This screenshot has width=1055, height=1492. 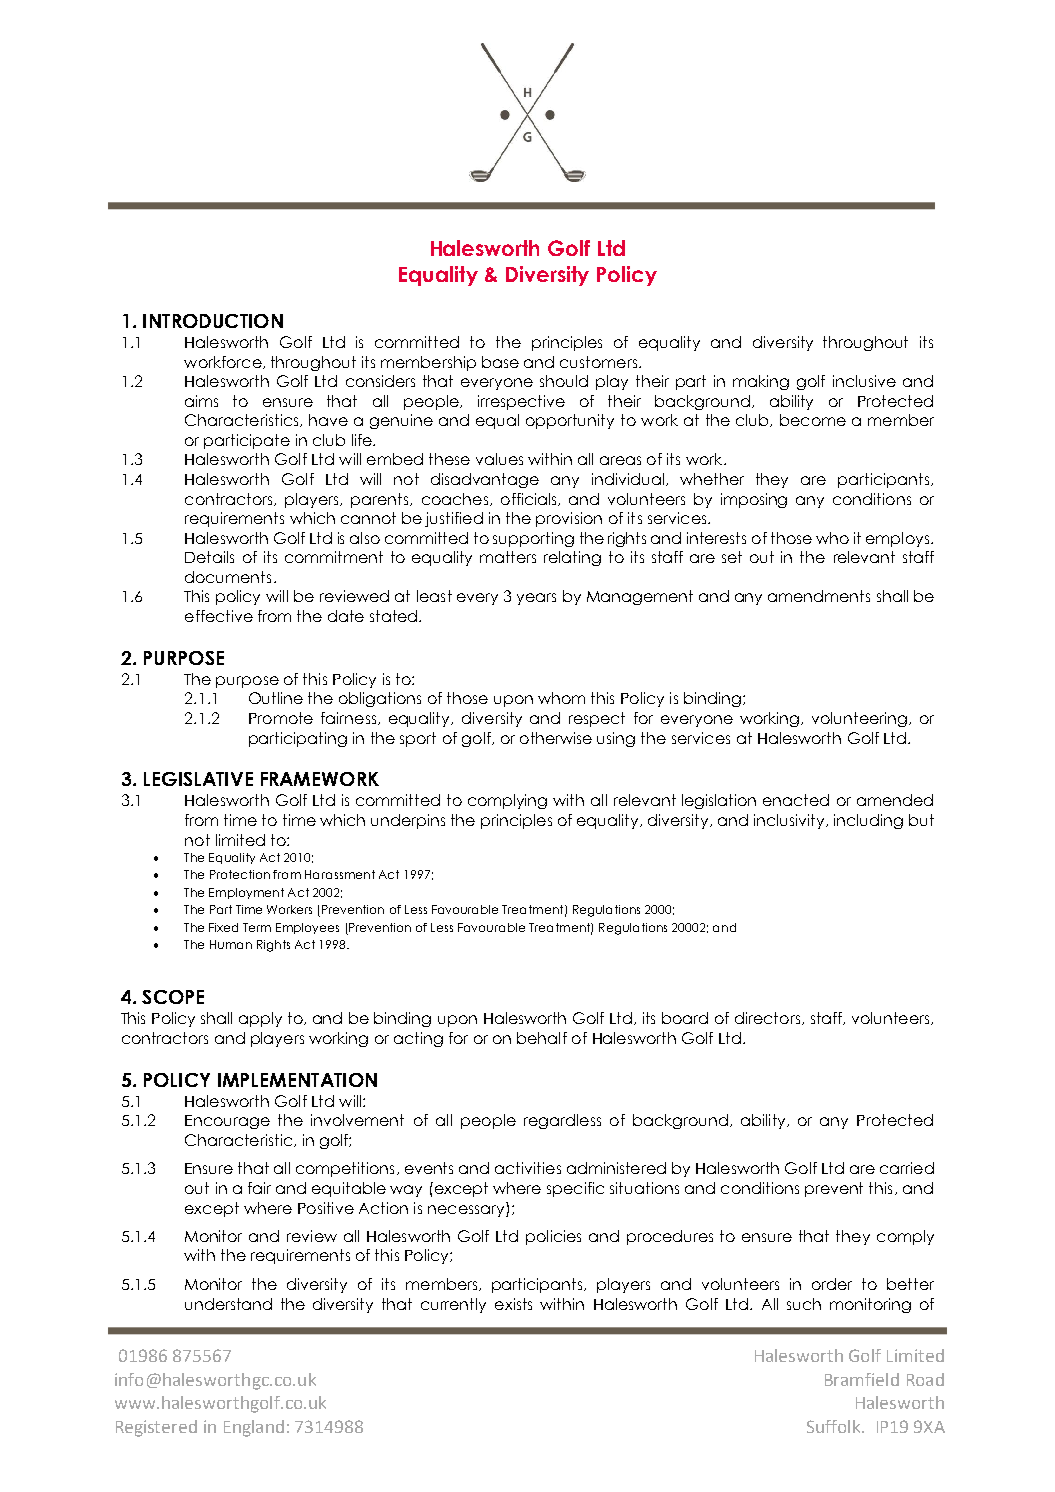 What do you see at coordinates (864, 381) in the screenshot?
I see `inclusive` at bounding box center [864, 381].
